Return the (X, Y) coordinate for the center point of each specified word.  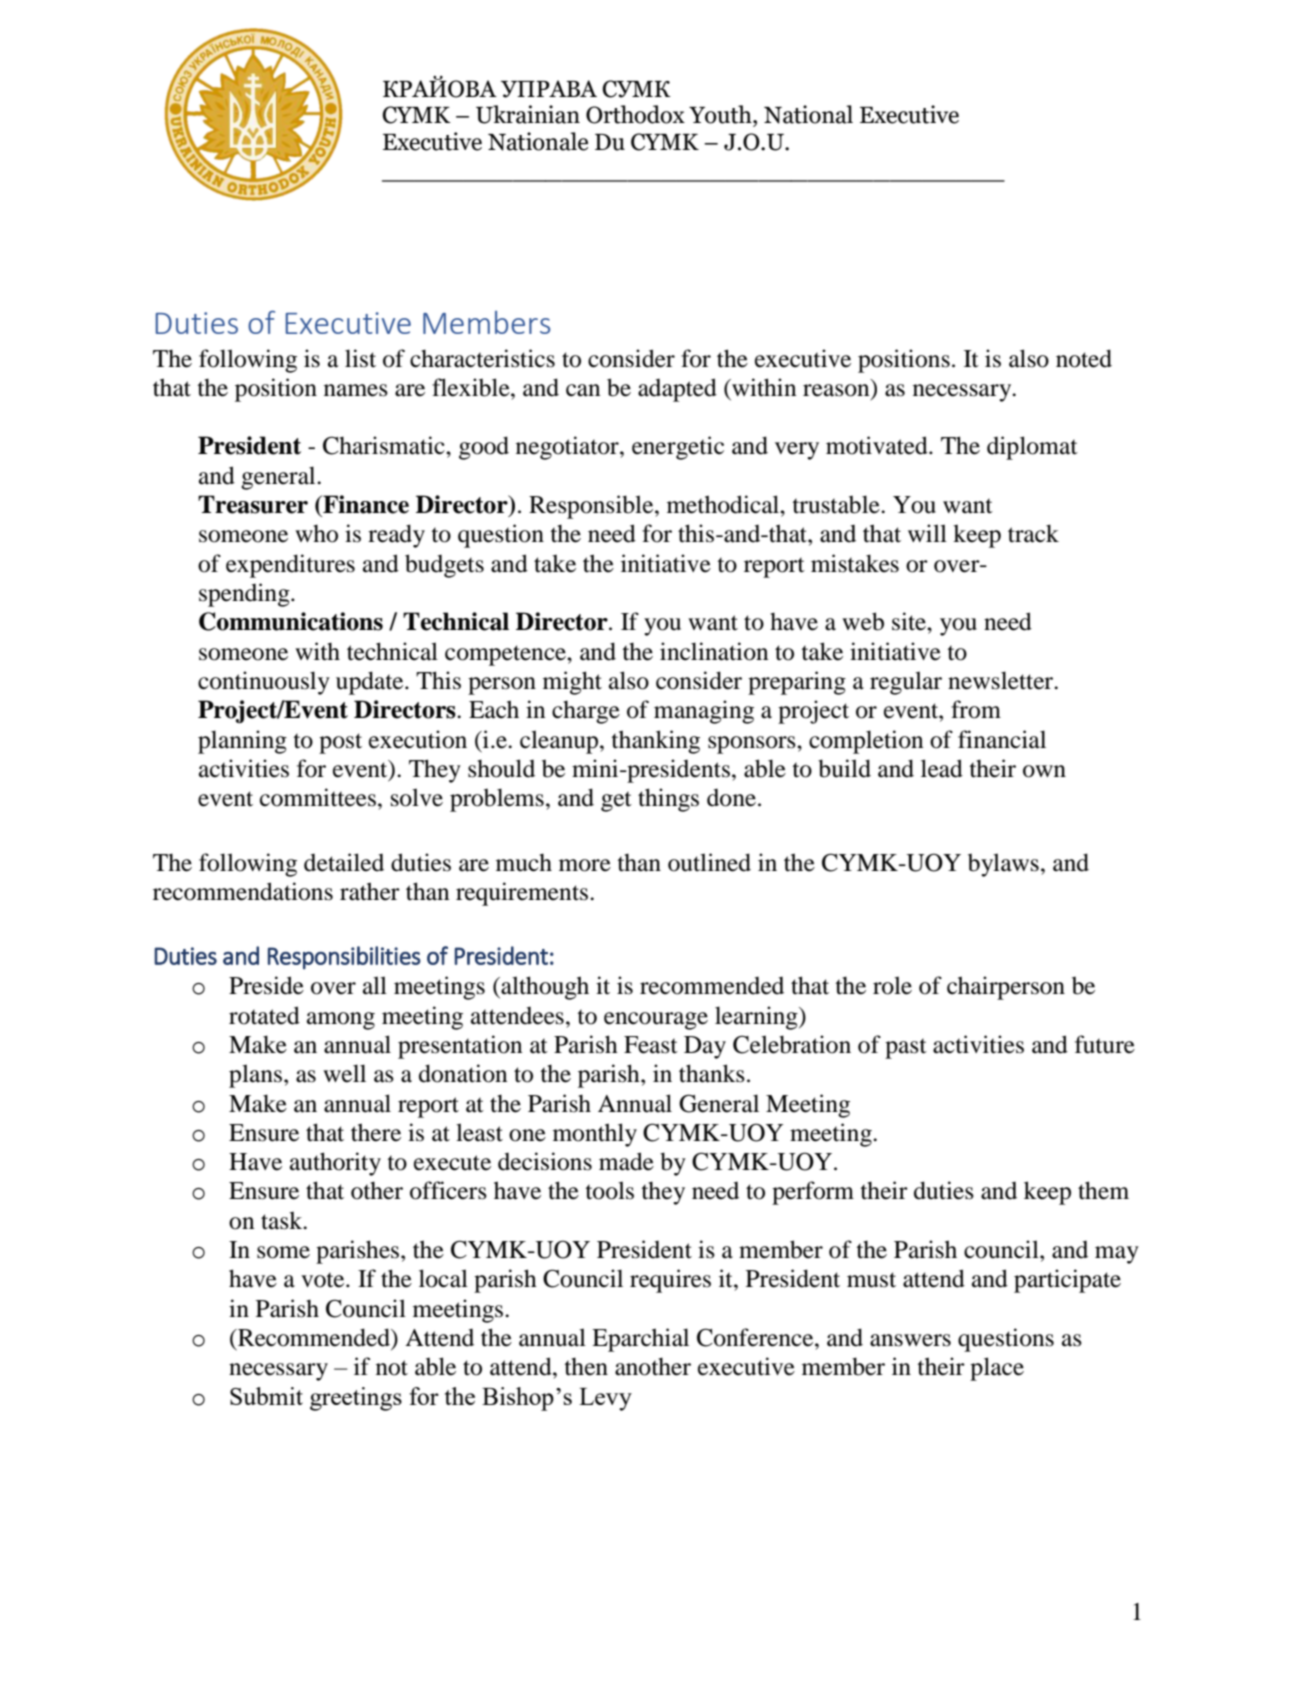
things (668, 800)
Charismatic (385, 445)
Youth (721, 114)
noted (1084, 358)
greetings (356, 1399)
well (344, 1073)
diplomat (1032, 448)
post (340, 743)
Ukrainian (528, 114)
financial (1002, 739)
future (1105, 1044)
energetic (678, 448)
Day (705, 1047)
